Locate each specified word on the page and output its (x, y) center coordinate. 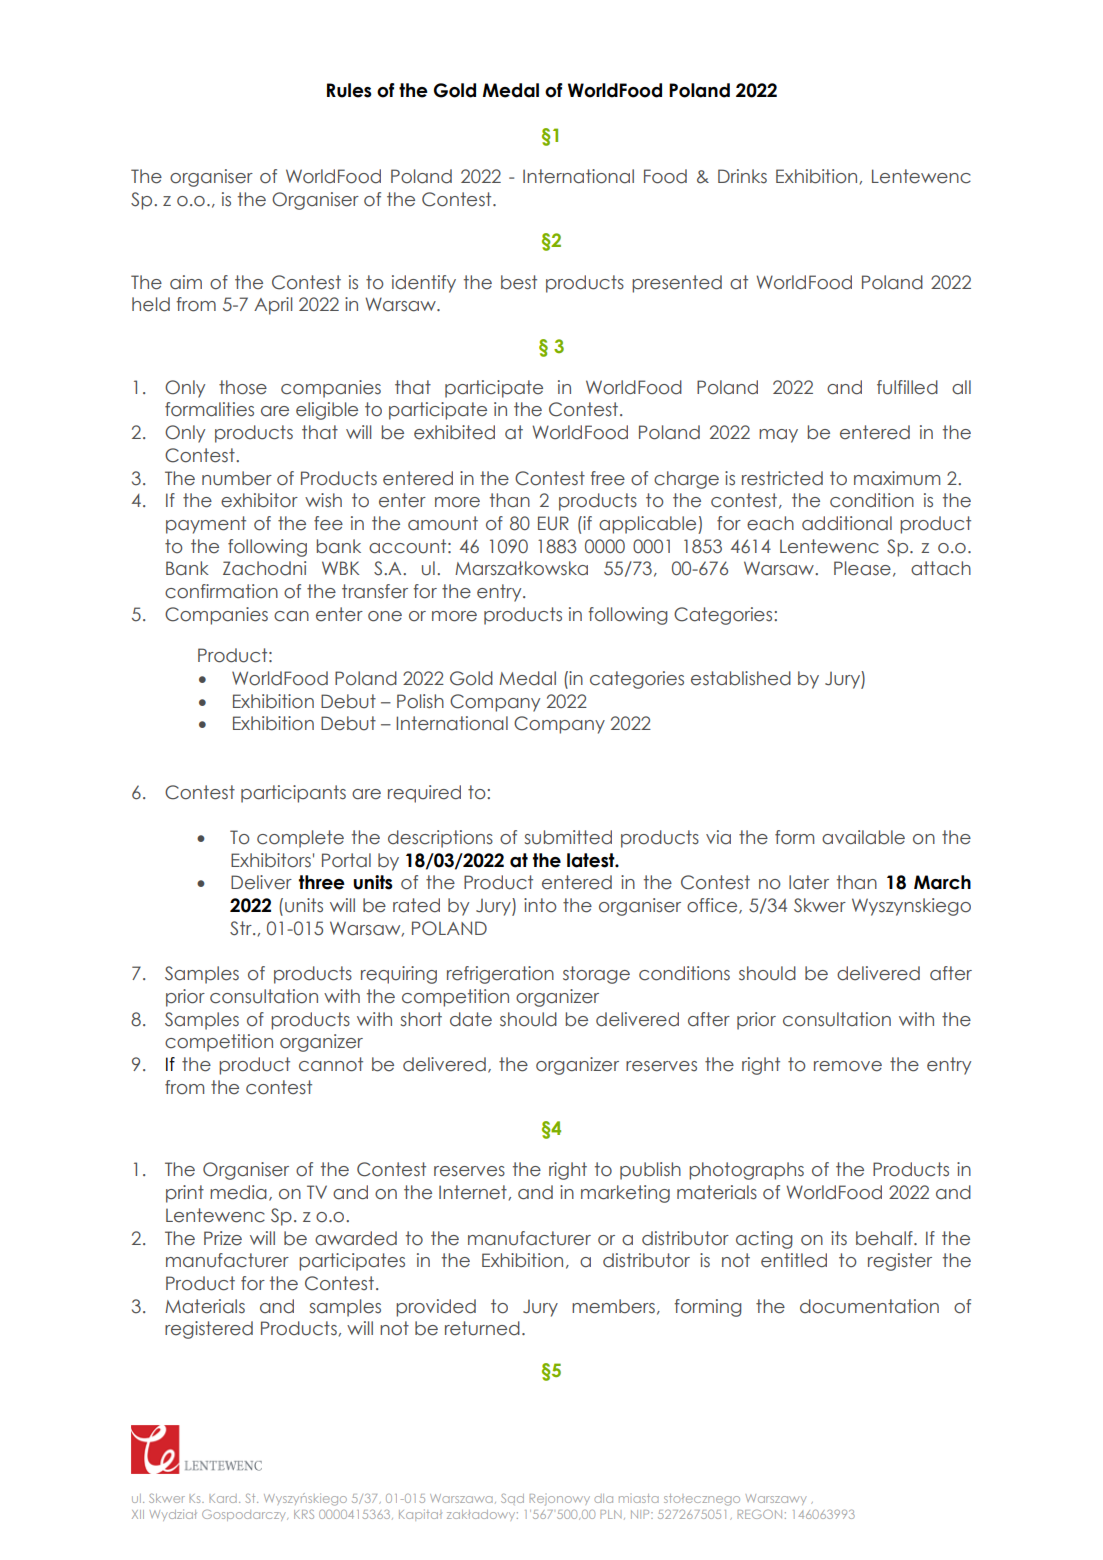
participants (293, 794)
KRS (304, 1514)
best (519, 282)
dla (603, 1498)
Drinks (742, 176)
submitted (568, 837)
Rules (349, 90)
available (863, 837)
